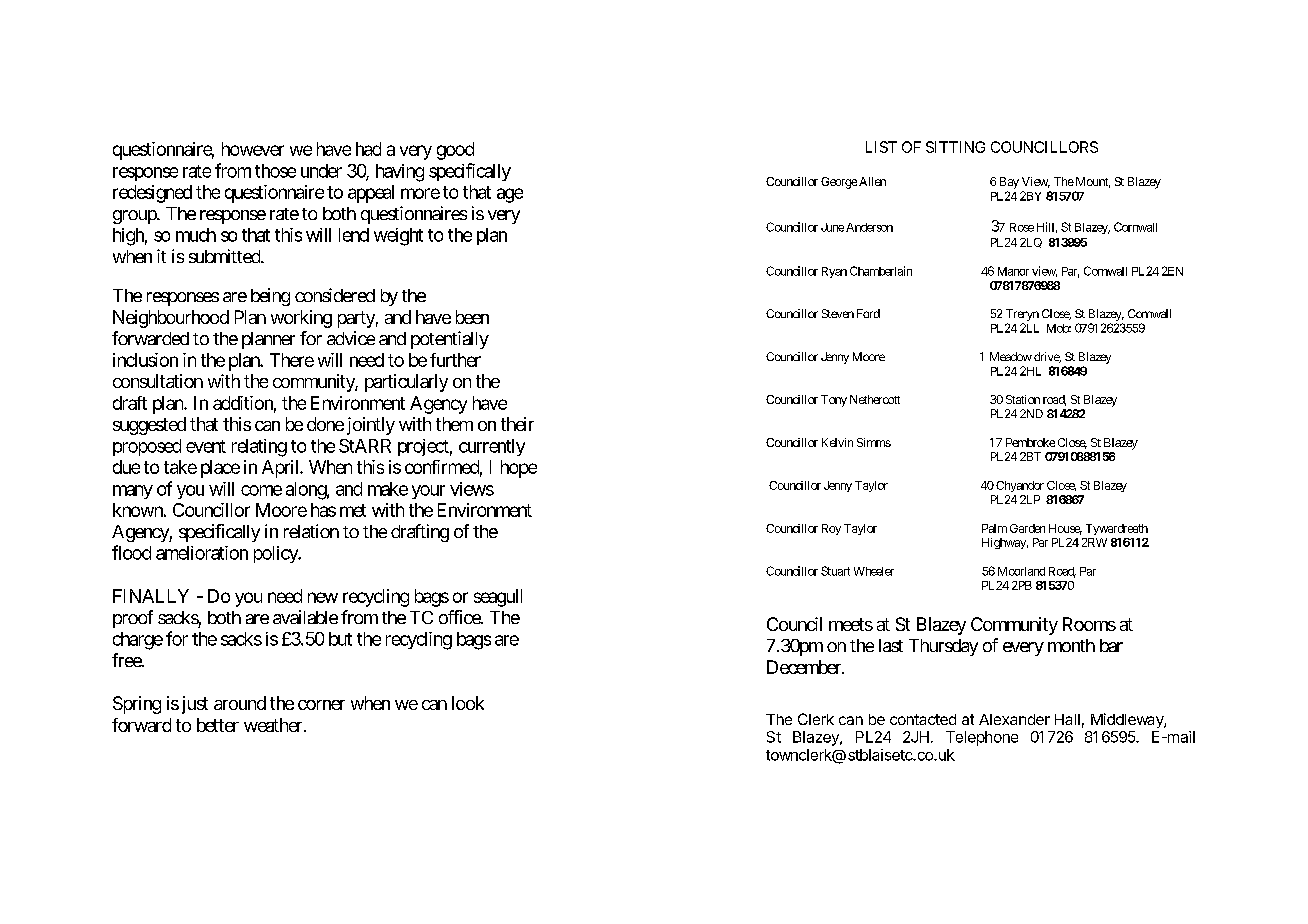  I want to click on Pembroke, so click(1030, 442).
